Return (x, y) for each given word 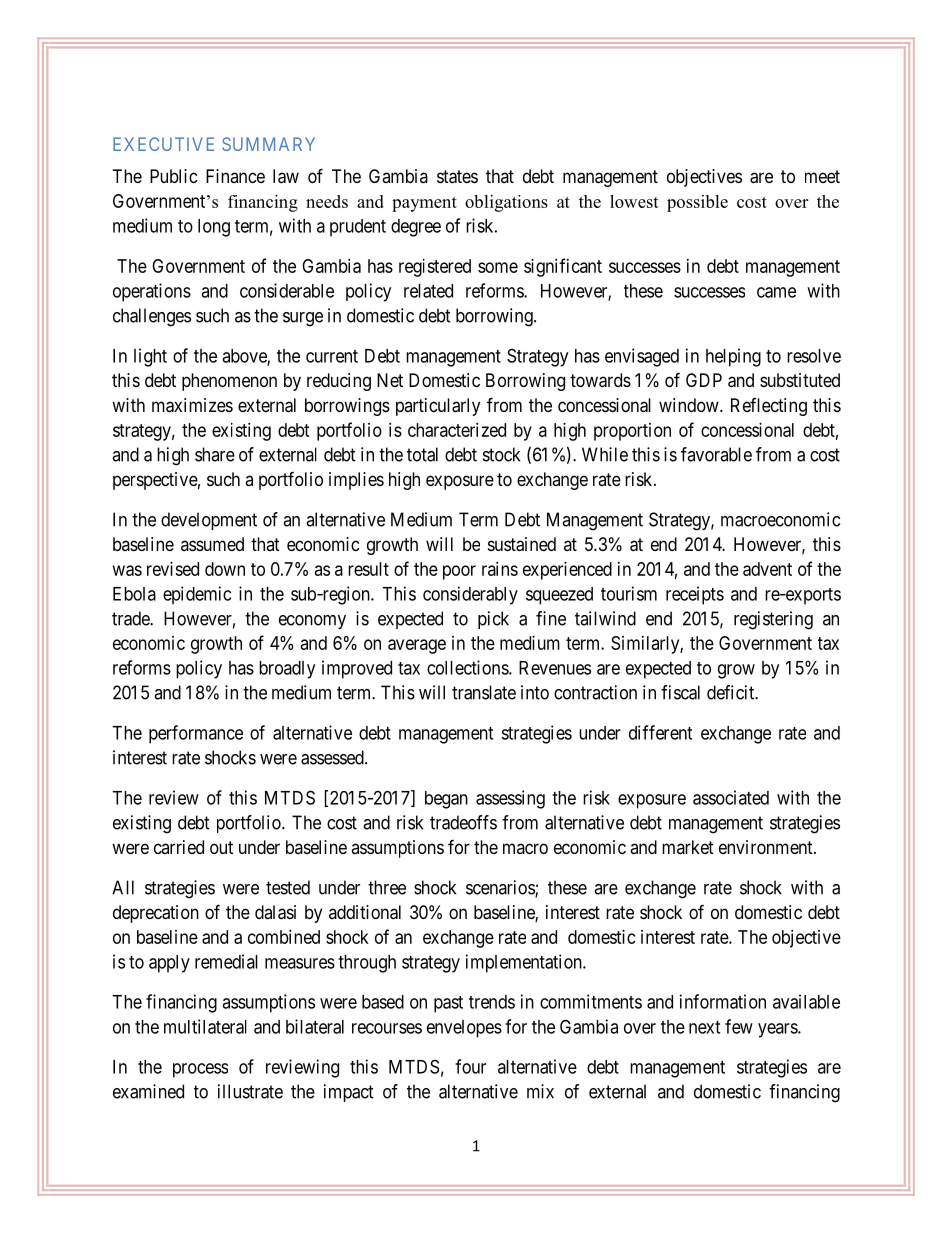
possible (697, 203)
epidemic (197, 595)
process (200, 1070)
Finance (235, 176)
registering (773, 620)
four (470, 1066)
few (739, 1026)
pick (493, 620)
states (457, 177)
